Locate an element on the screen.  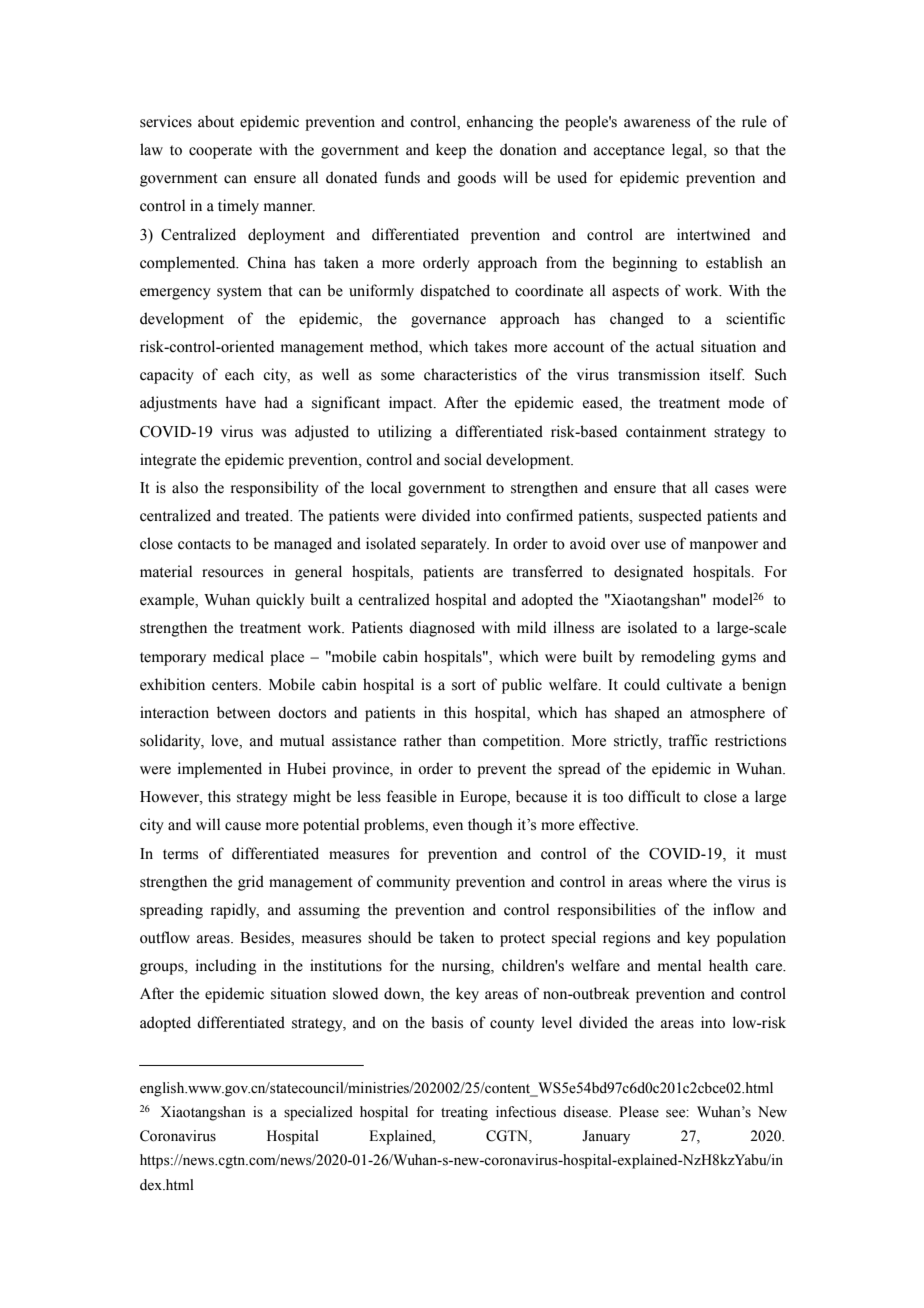
medical is located at coordinates (238, 656).
